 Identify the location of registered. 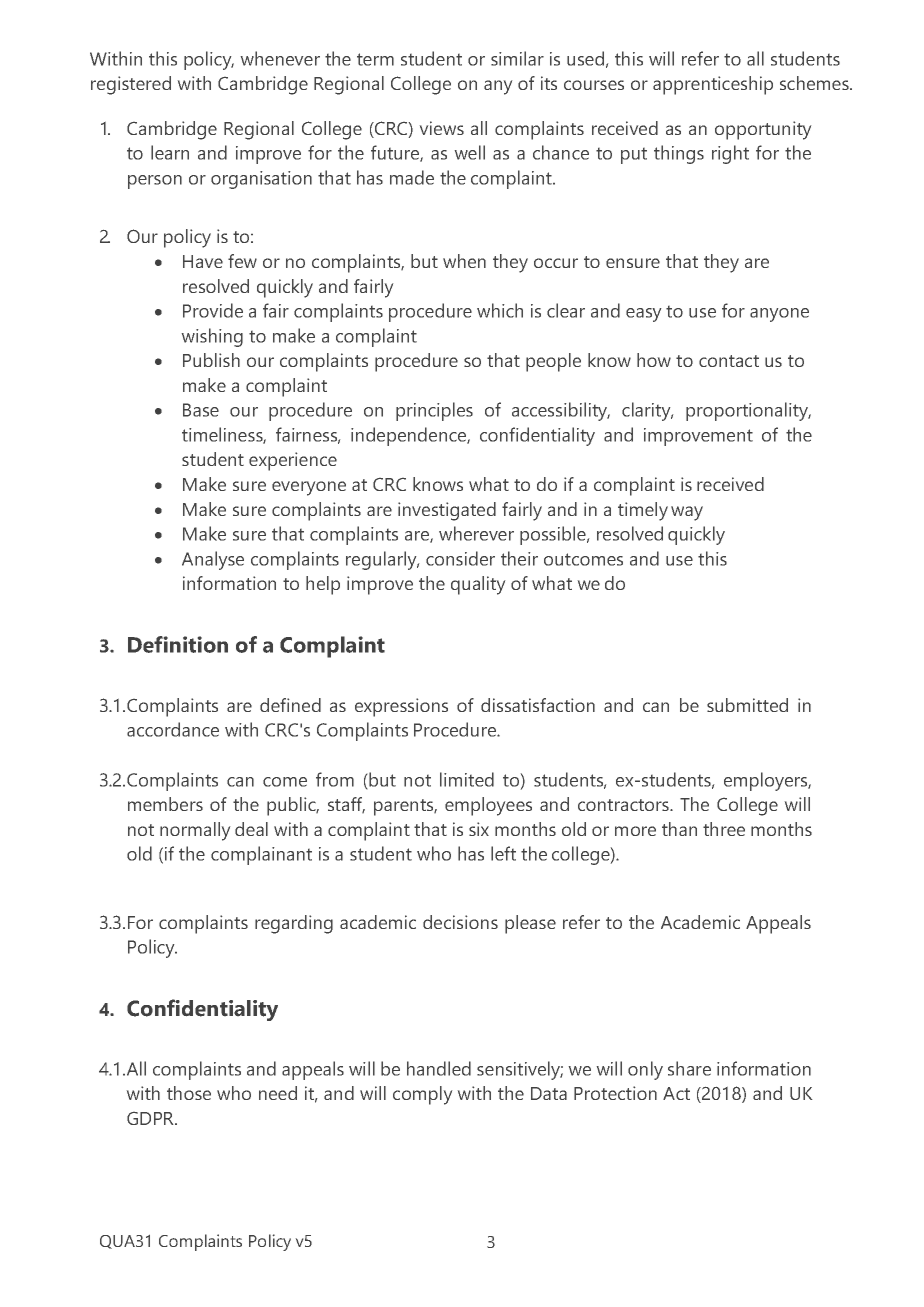
(131, 85).
